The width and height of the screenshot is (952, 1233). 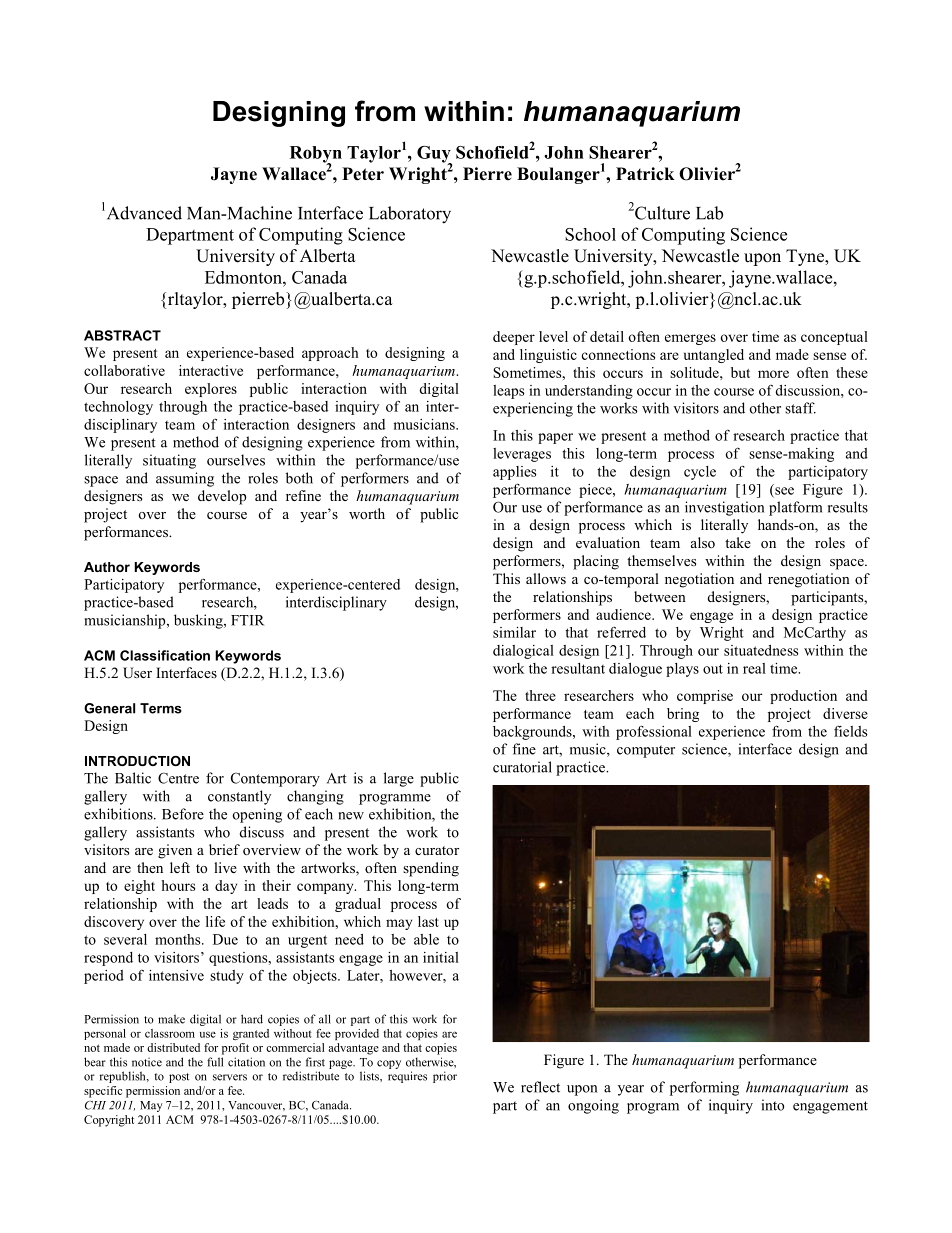 What do you see at coordinates (211, 390) in the screenshot?
I see `explores` at bounding box center [211, 390].
